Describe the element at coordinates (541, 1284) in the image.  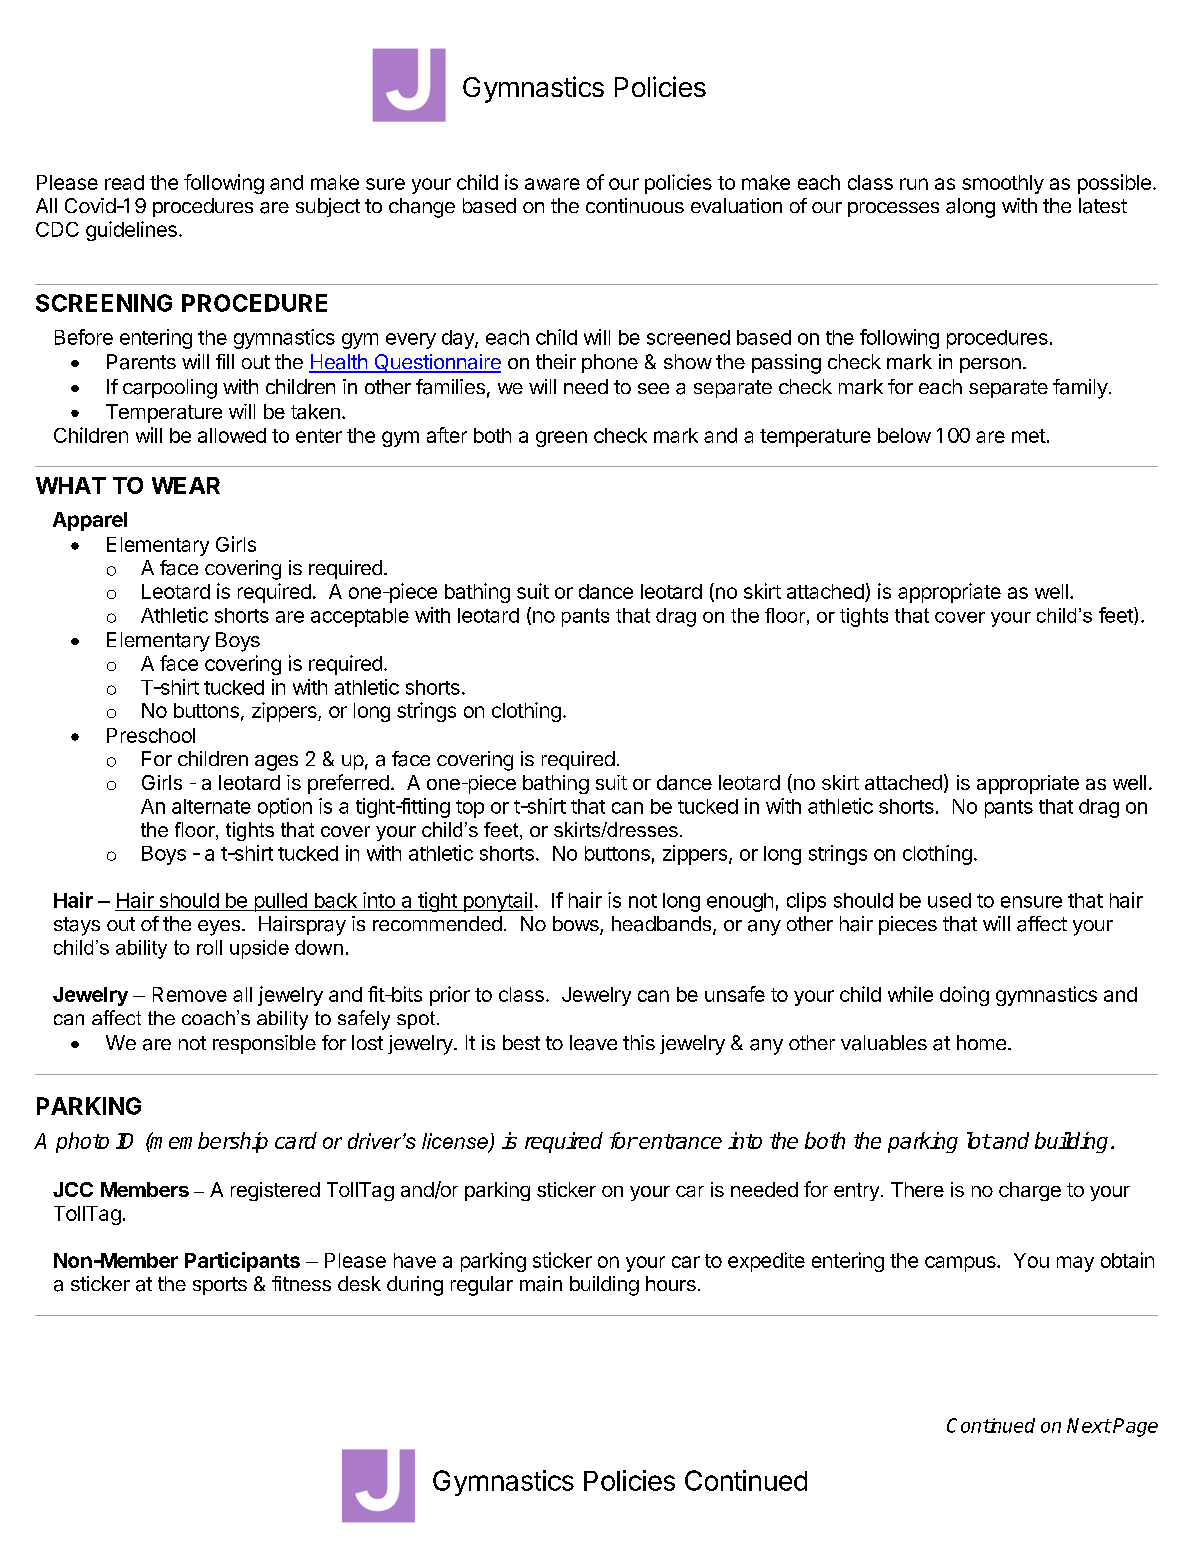
I see `main` at that location.
